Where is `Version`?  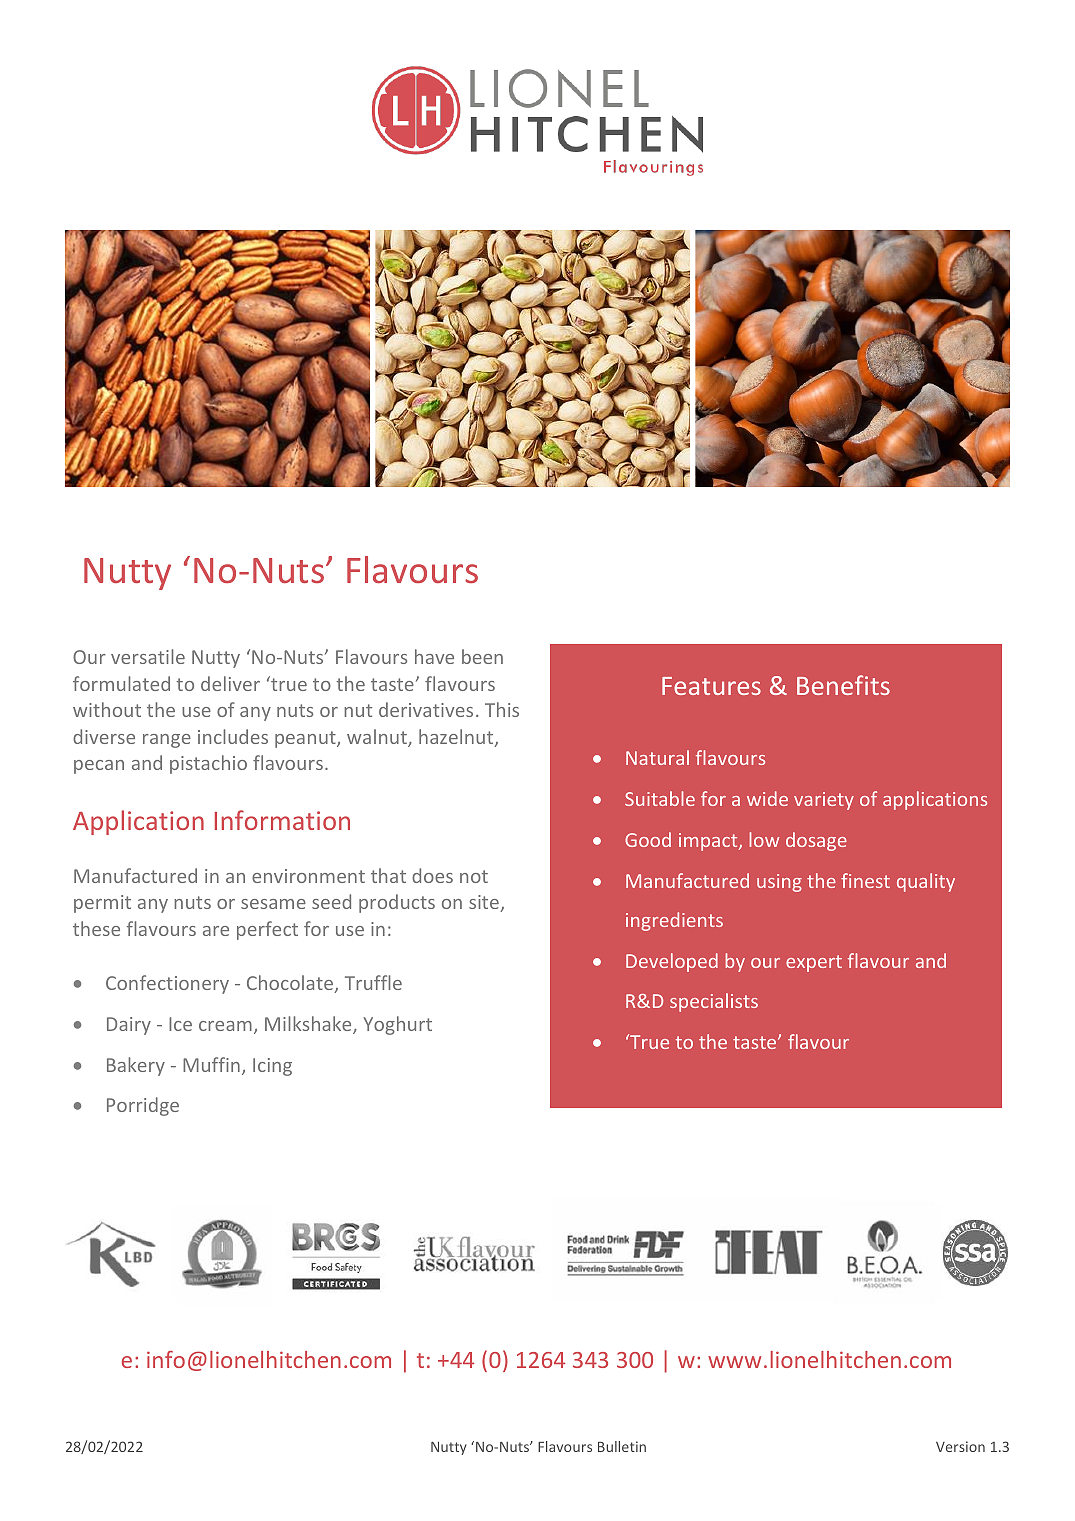 Version is located at coordinates (960, 1446).
